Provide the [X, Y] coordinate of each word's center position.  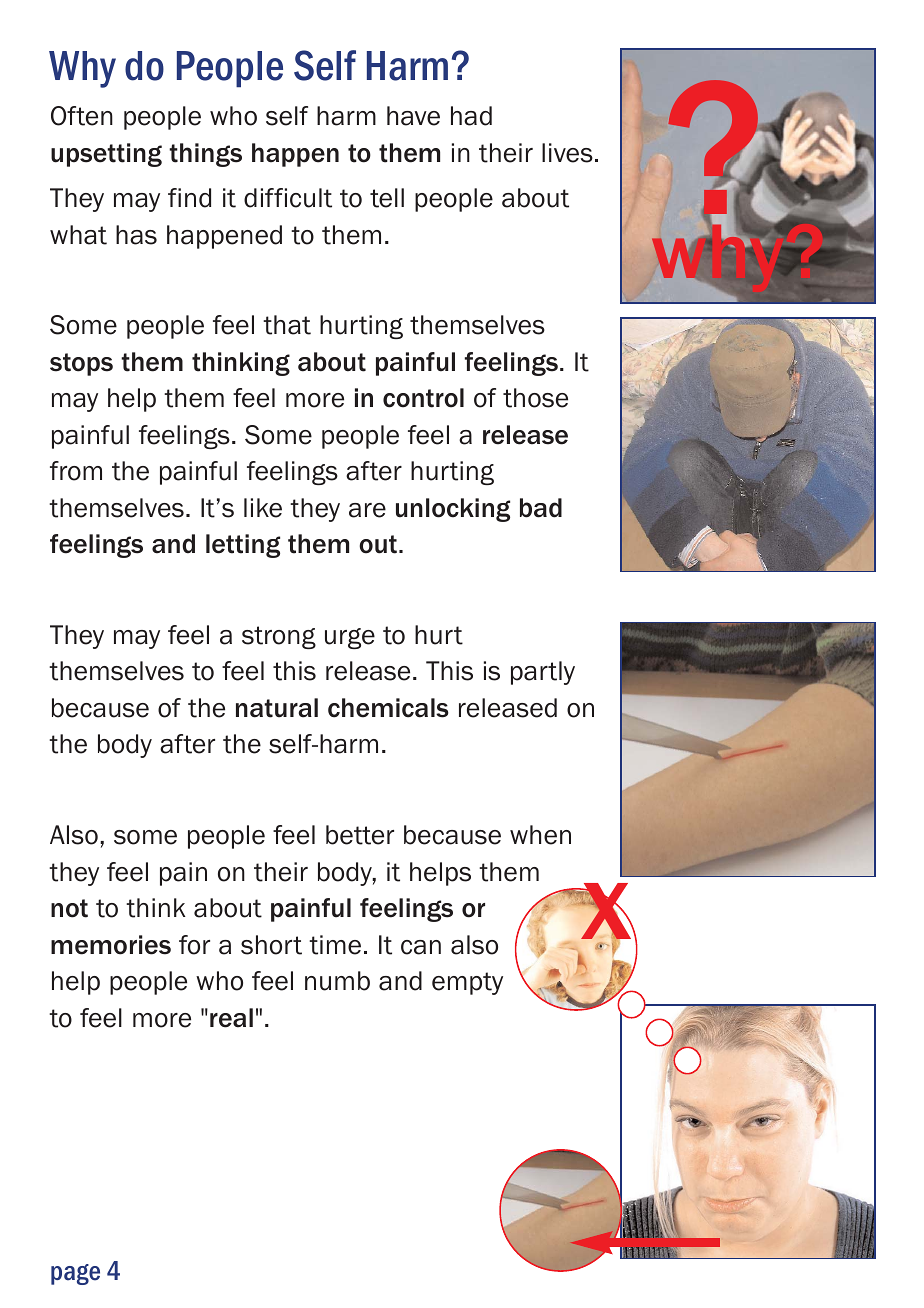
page [75, 1274]
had [471, 116]
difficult [288, 198]
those [535, 398]
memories [111, 945]
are [367, 510]
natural [277, 708]
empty [467, 983]
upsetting [106, 155]
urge [350, 638]
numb [337, 981]
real [231, 1018]
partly [543, 673]
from [76, 471]
